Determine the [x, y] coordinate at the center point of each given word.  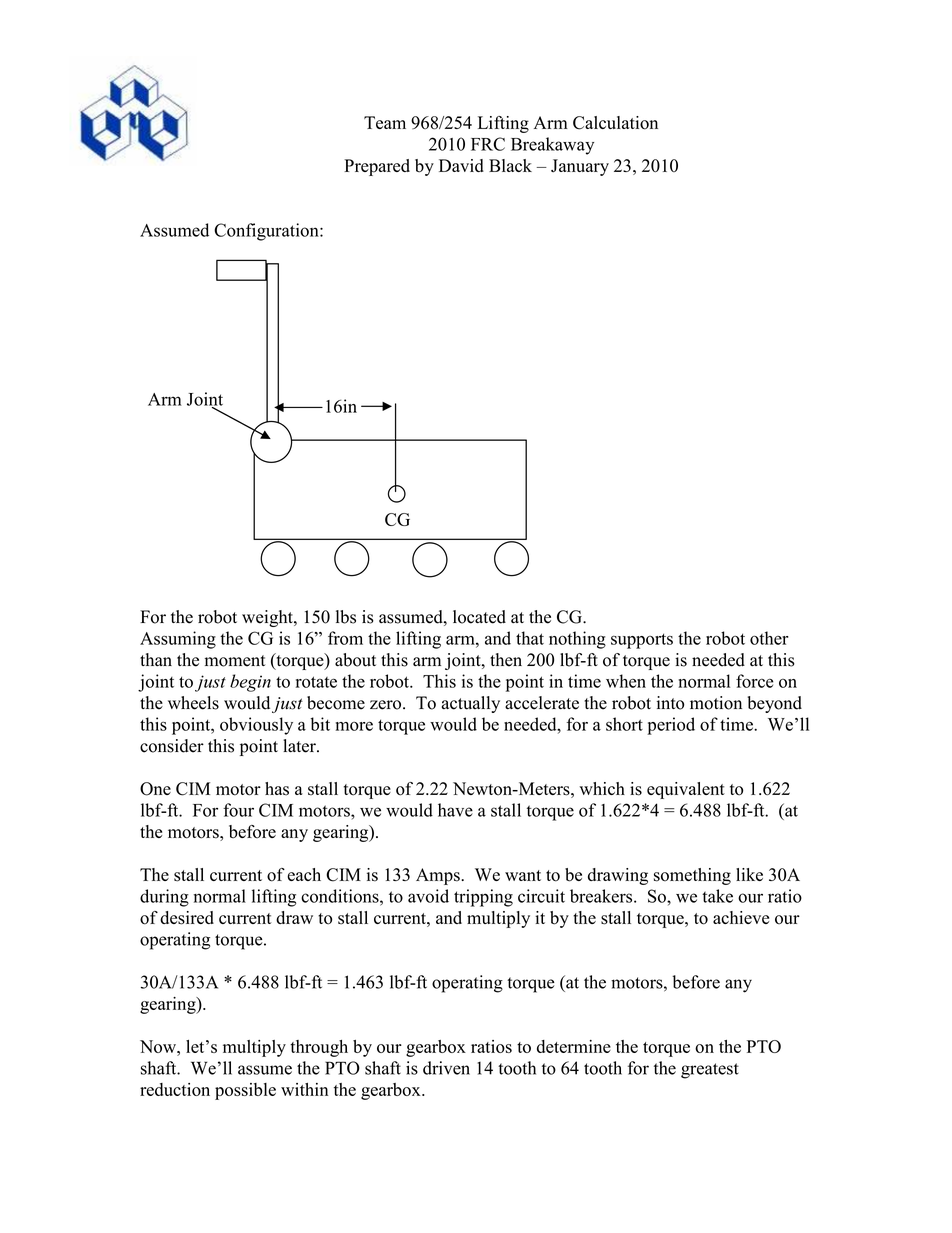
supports [642, 641]
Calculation [615, 123]
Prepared [377, 167]
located [479, 617]
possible [245, 1091]
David [461, 165]
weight [268, 618]
